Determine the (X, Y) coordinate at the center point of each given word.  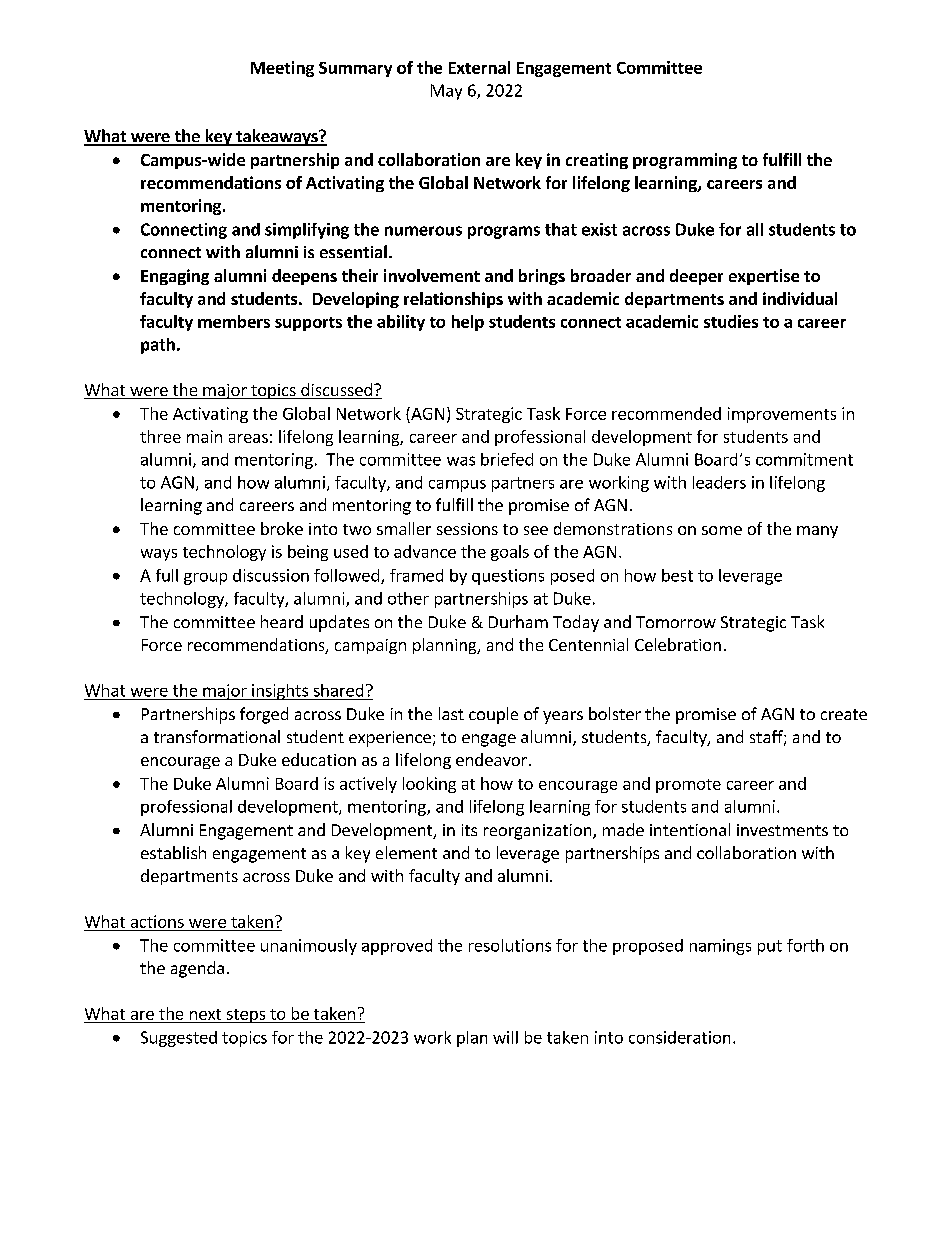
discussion (271, 575)
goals (510, 553)
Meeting (282, 69)
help (468, 323)
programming (685, 161)
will (505, 1037)
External (479, 67)
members (234, 321)
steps (246, 1016)
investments (782, 830)
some (722, 530)
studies (731, 321)
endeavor (491, 759)
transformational (217, 736)
